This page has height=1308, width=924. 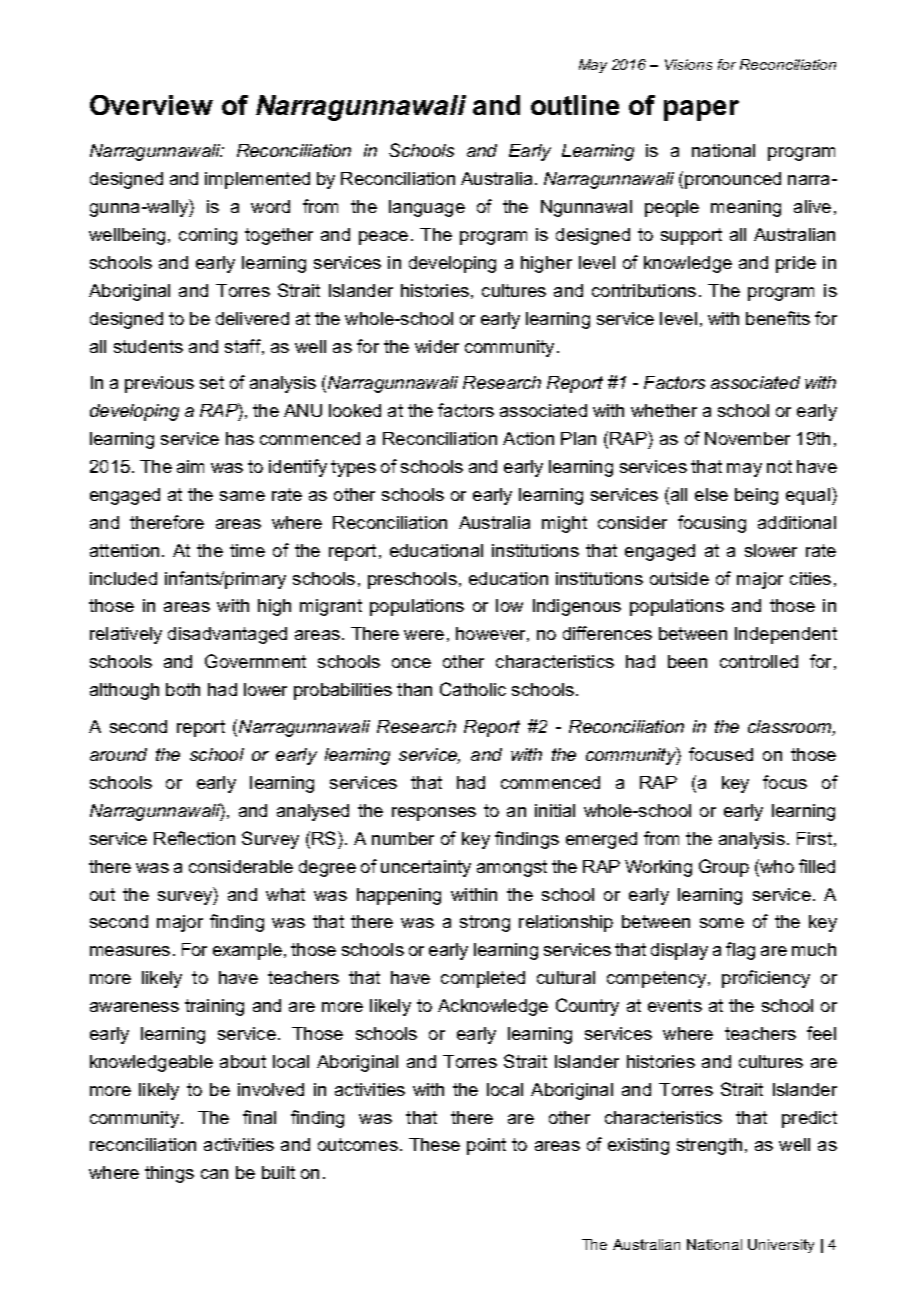 I want to click on Catholic, so click(x=473, y=689).
